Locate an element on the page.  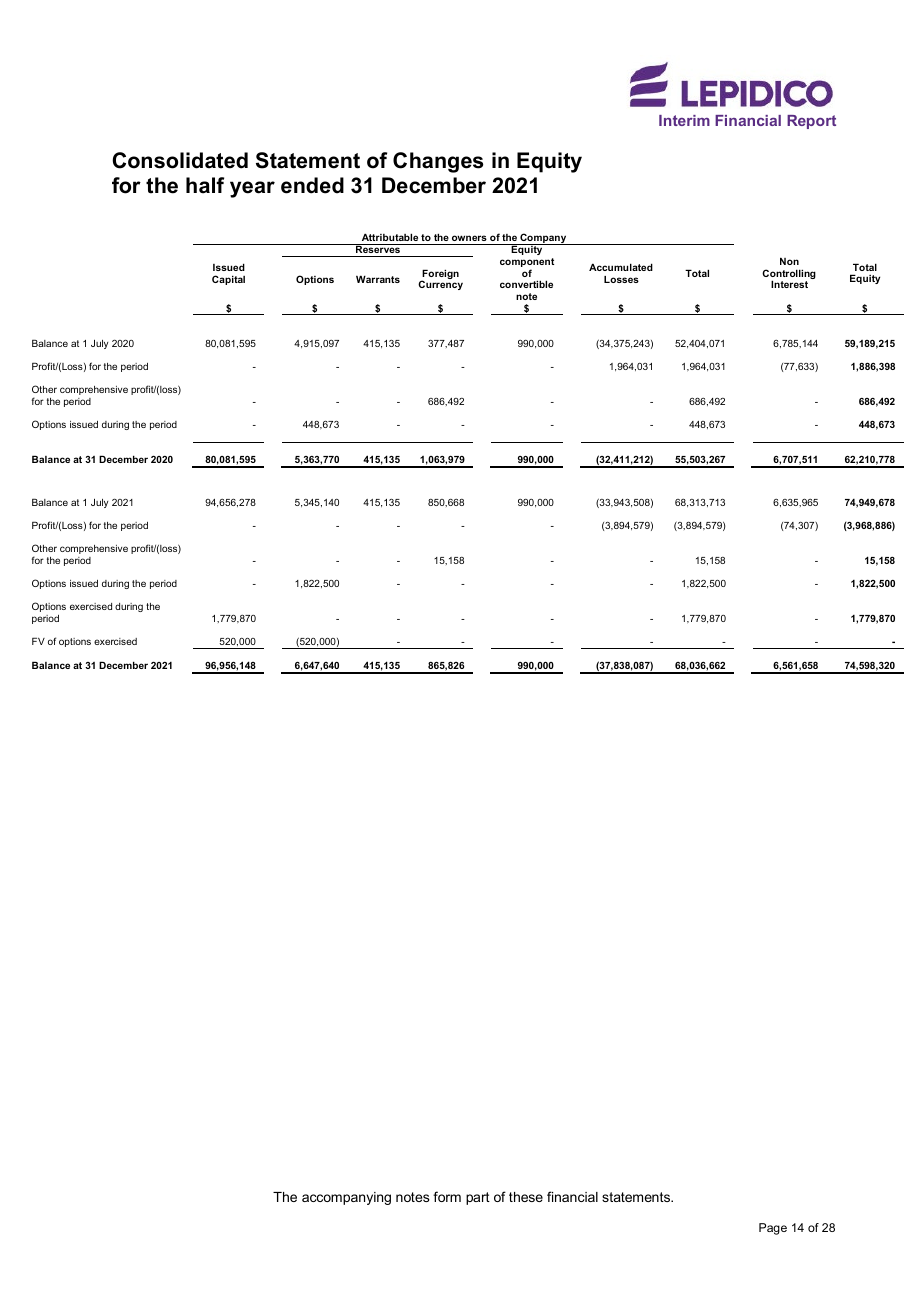
Controlling is located at coordinates (789, 275).
